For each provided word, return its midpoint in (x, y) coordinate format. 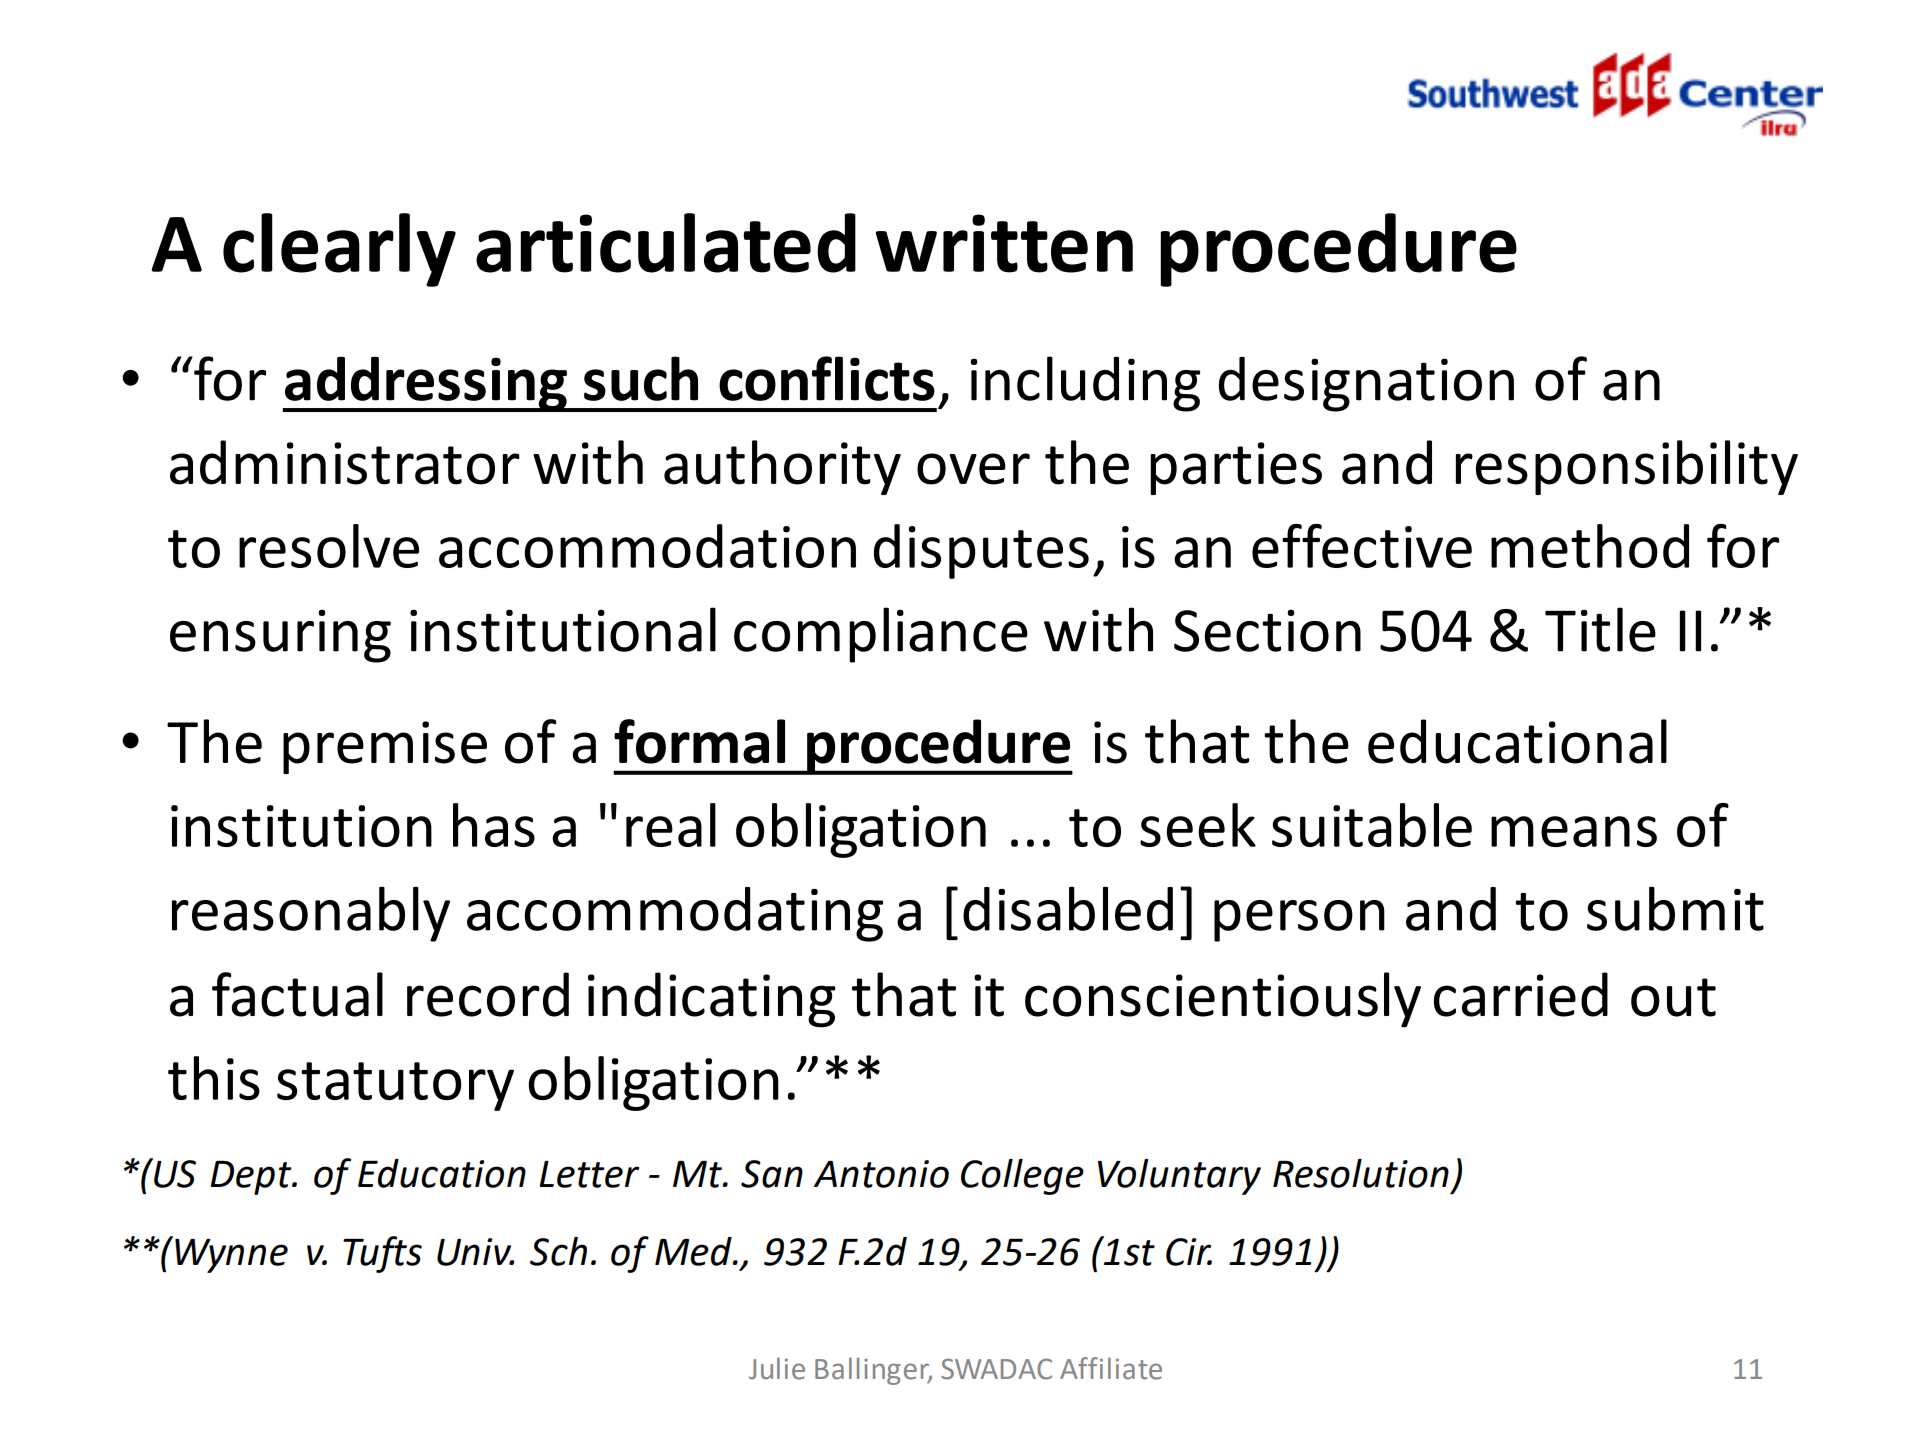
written (1004, 243)
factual (297, 994)
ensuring (280, 636)
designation (1366, 384)
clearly (339, 250)
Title (1600, 629)
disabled (1068, 908)
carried (1521, 994)
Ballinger (873, 1371)
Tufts (382, 1254)
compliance (881, 635)
